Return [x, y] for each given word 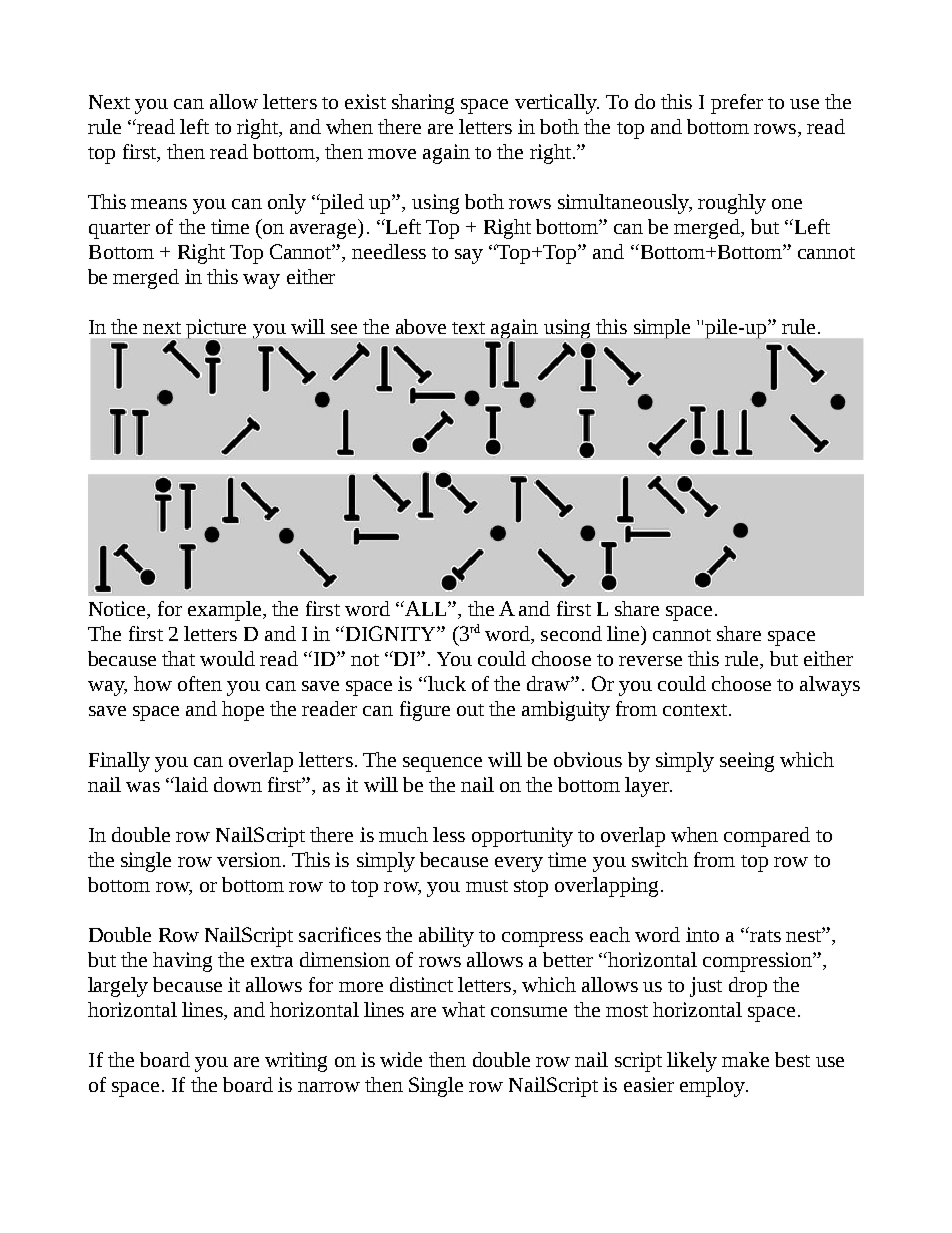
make [745, 1059]
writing [296, 1062]
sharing [423, 104]
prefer [737, 104]
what [463, 1009]
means [159, 204]
